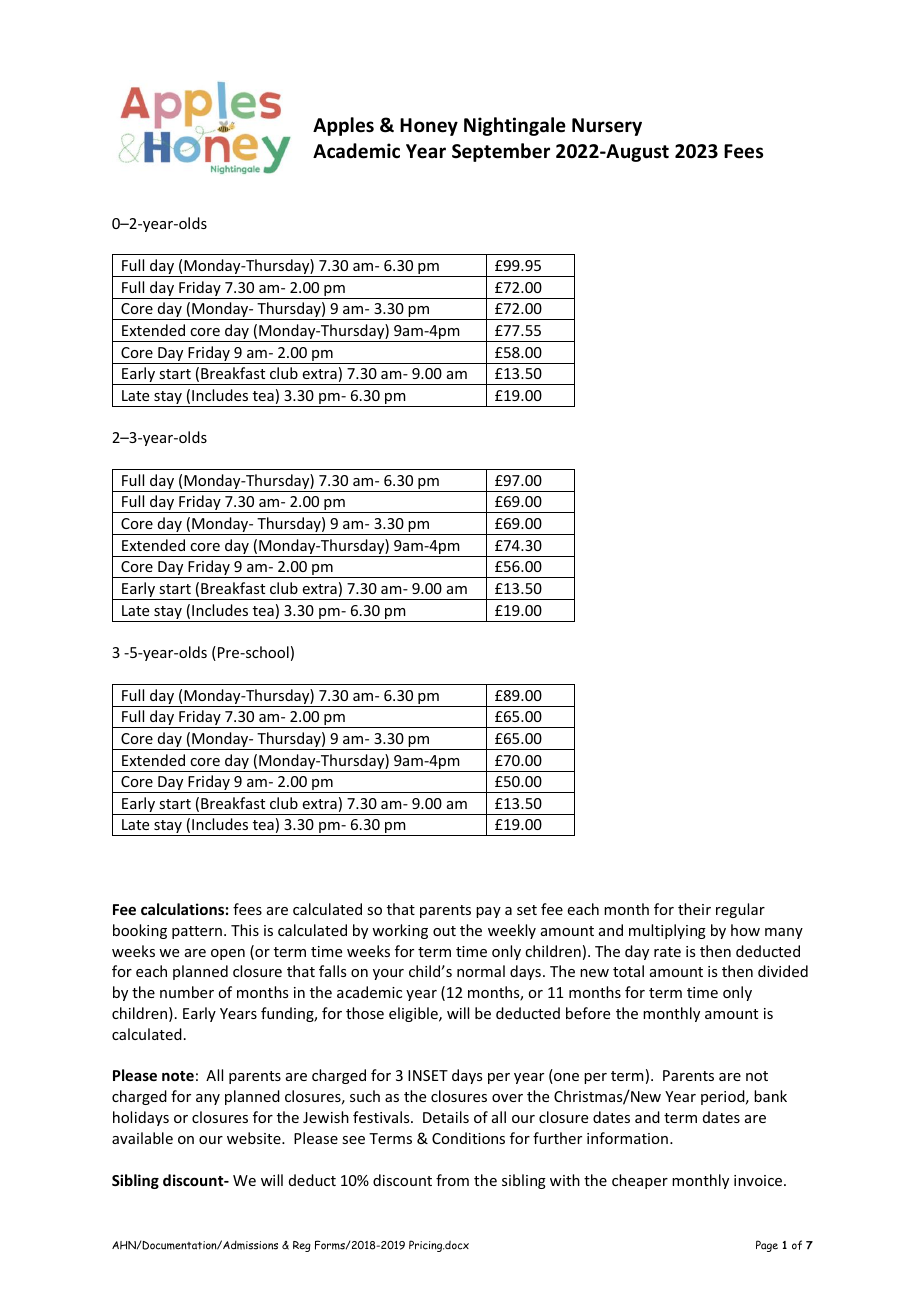 This document has width=924, height=1308. I want to click on pay, so click(488, 912).
